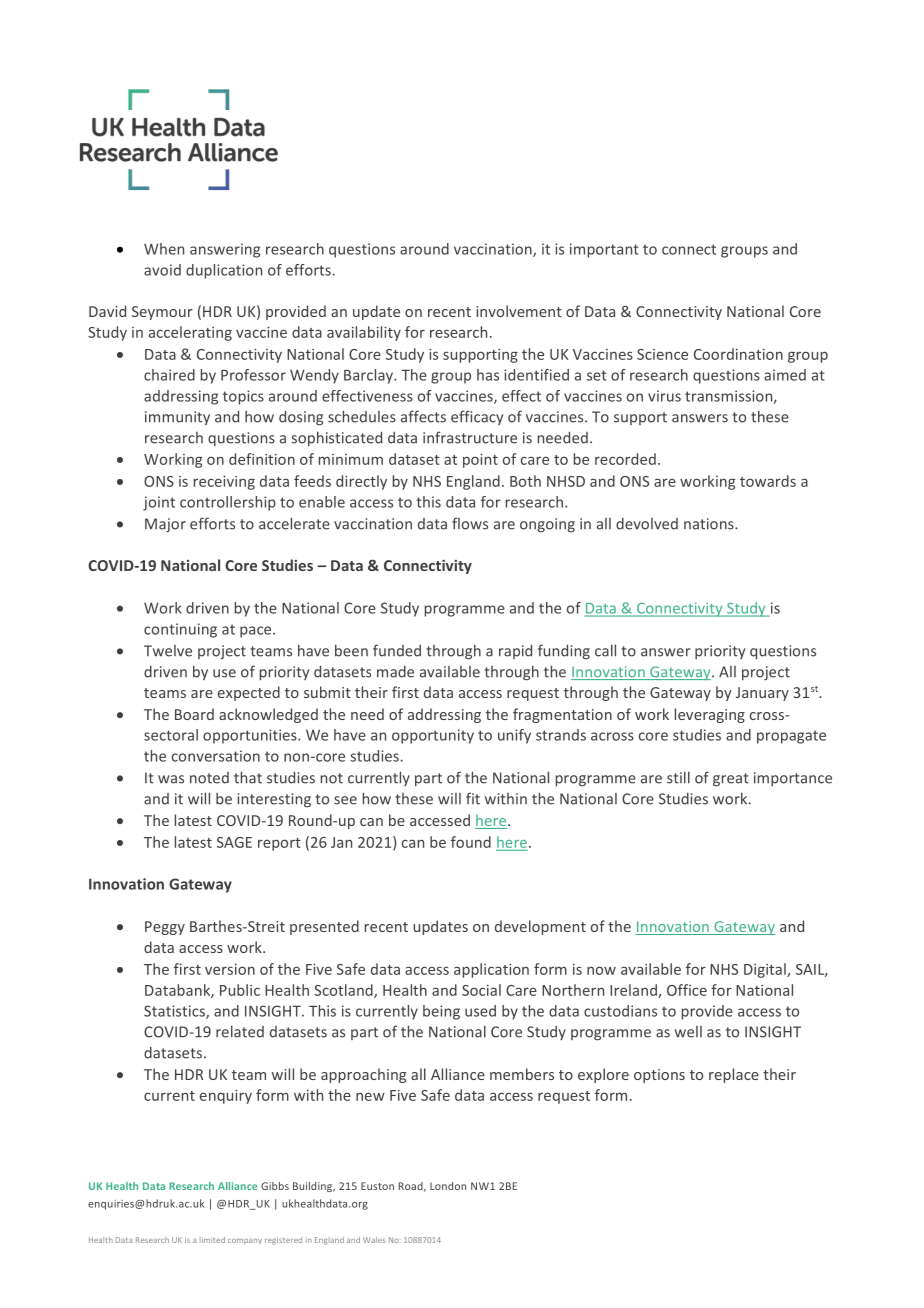 The image size is (924, 1308). I want to click on limited, so click(212, 1240).
